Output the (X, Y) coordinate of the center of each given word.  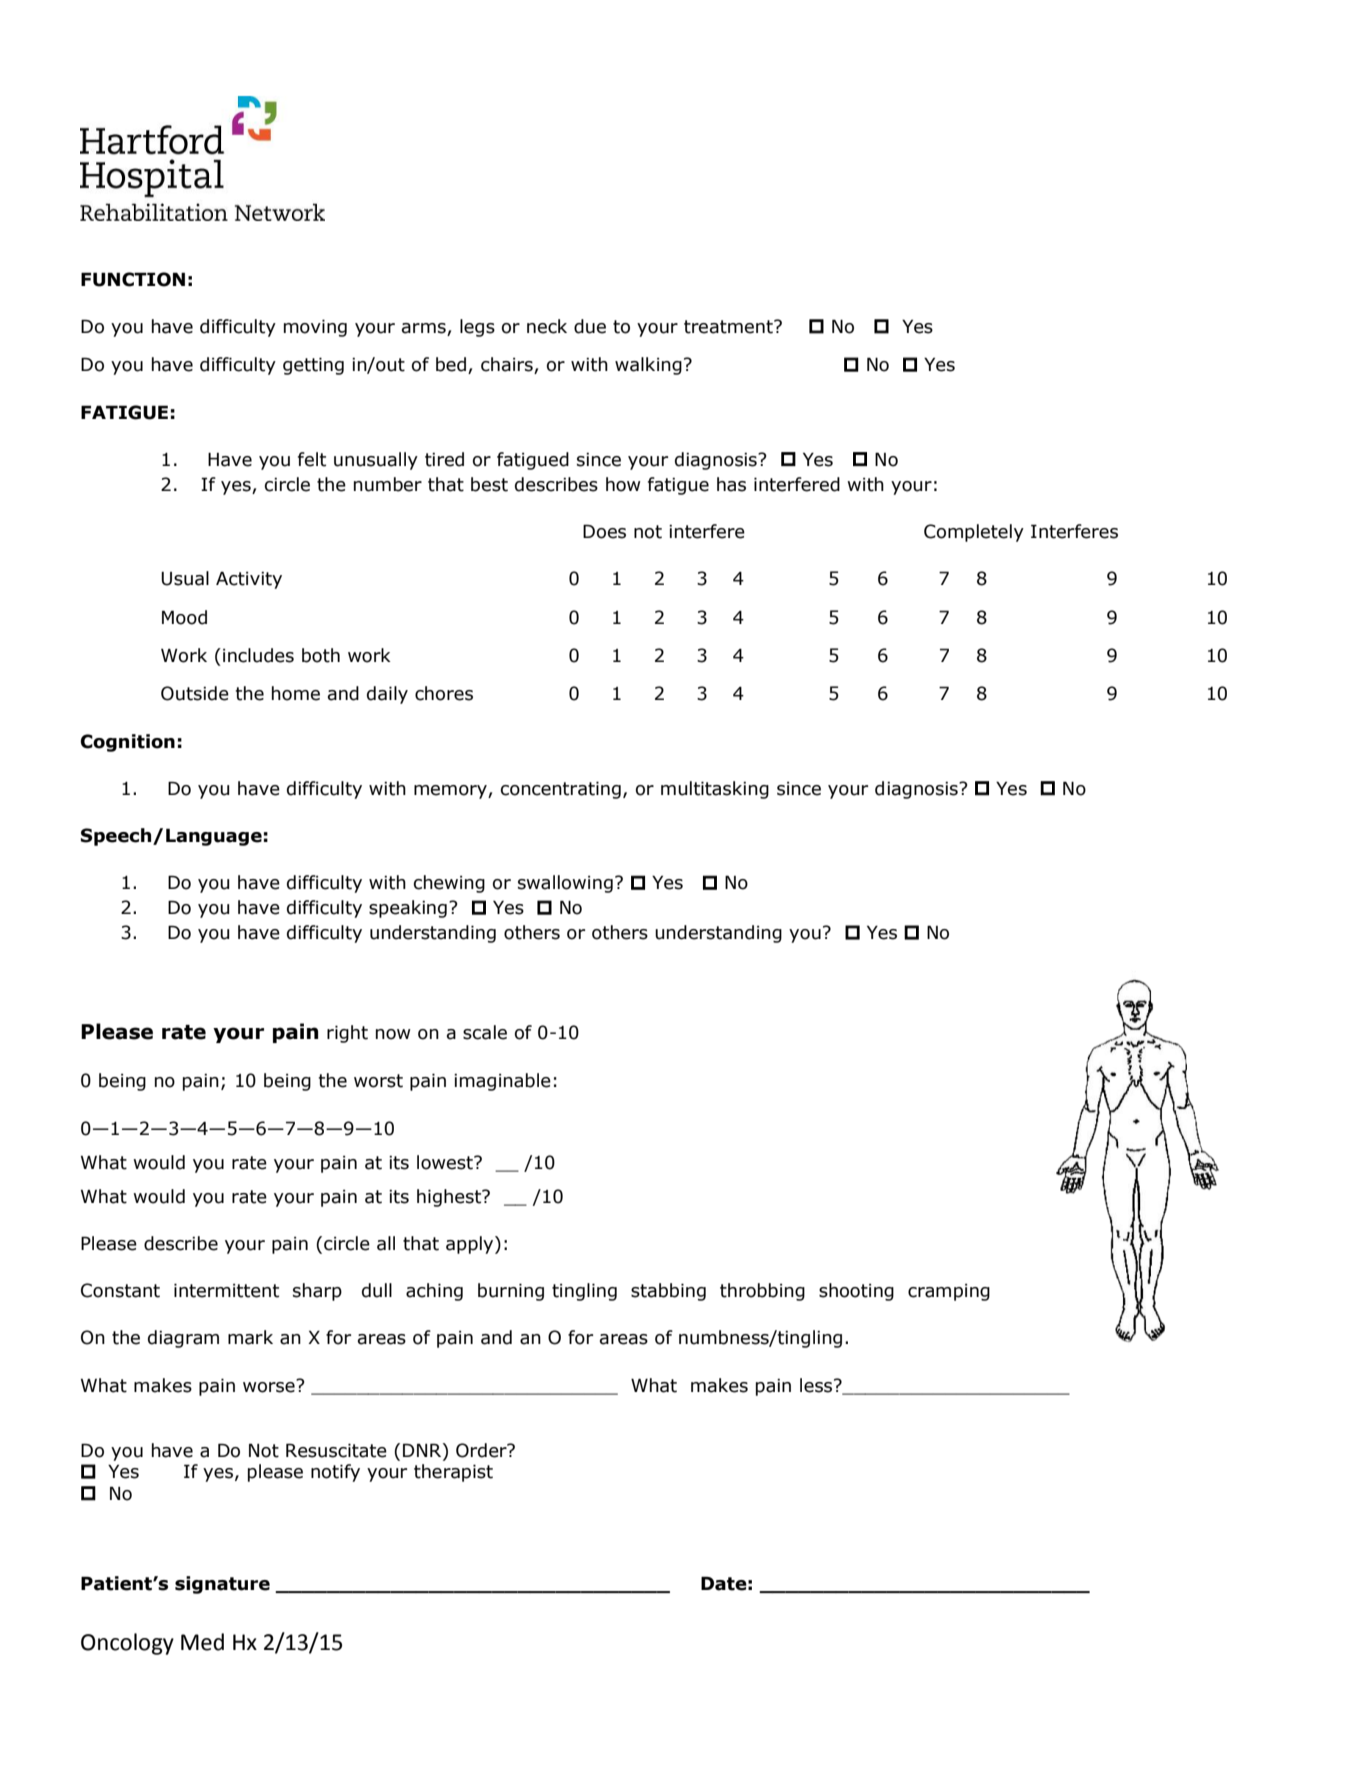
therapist (453, 1473)
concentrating (561, 790)
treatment (729, 327)
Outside (195, 693)
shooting (856, 1292)
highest (450, 1198)
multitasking (715, 790)
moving (315, 328)
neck (547, 326)
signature (222, 1585)
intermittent (226, 1290)
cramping (949, 1292)
